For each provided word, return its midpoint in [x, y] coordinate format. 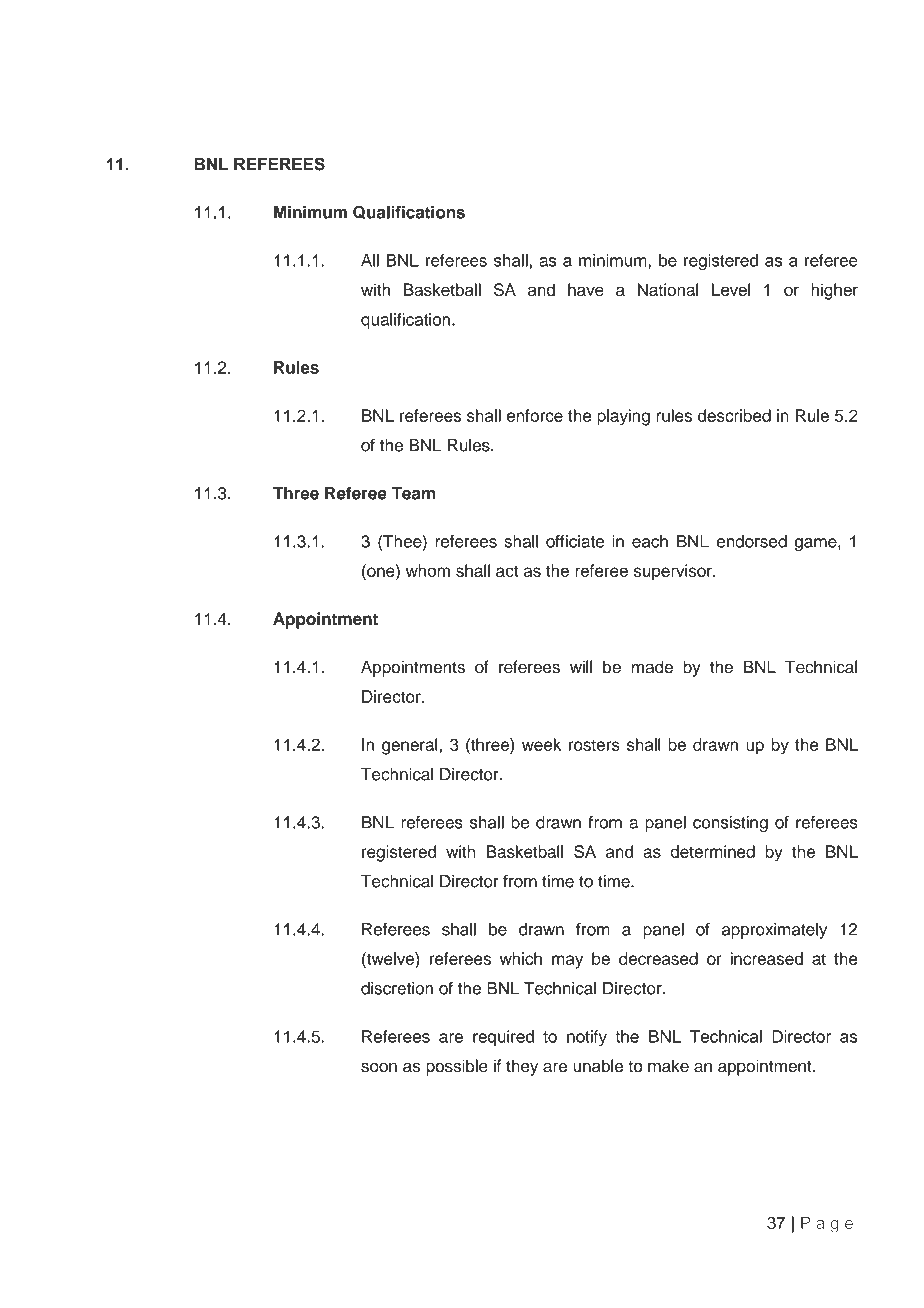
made [652, 667]
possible [457, 1067]
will [581, 666]
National [668, 289]
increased [767, 958]
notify [587, 1038]
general [411, 746]
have [586, 289]
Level [731, 289]
